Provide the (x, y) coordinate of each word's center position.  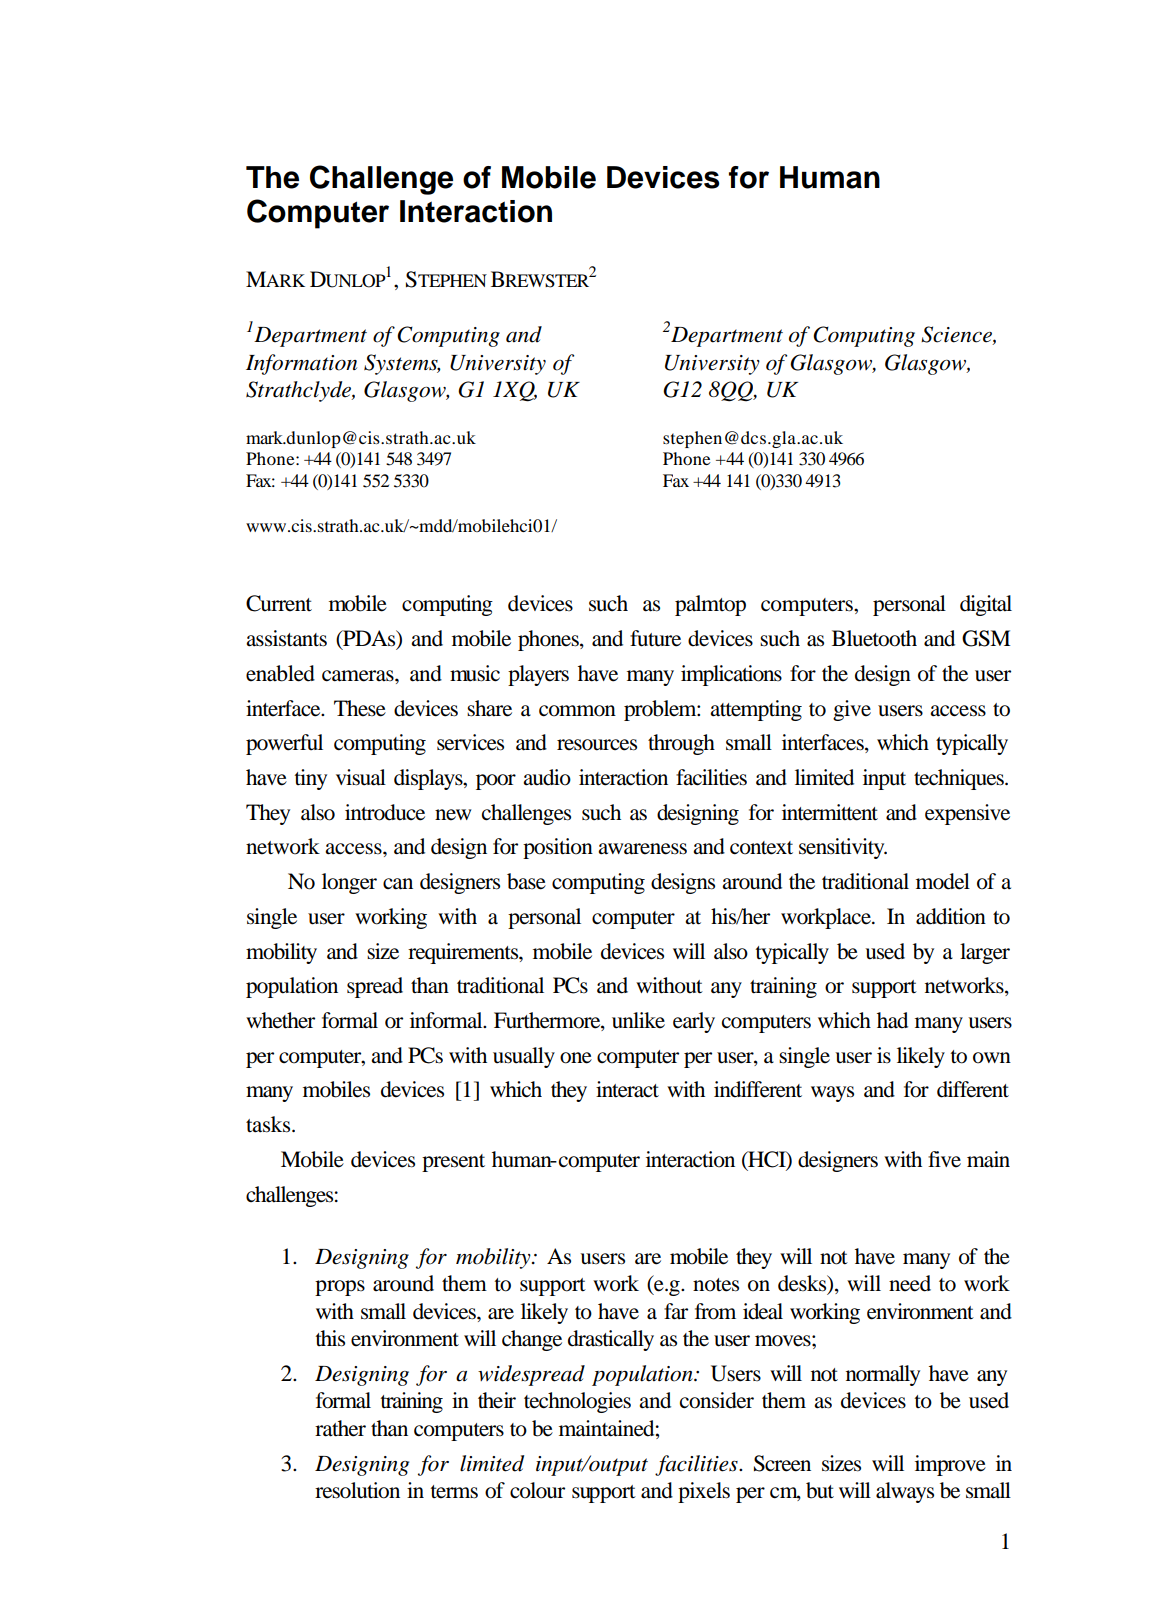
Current (279, 603)
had (892, 1020)
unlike (638, 1020)
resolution (357, 1490)
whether (280, 1020)
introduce (385, 812)
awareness (642, 849)
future (655, 638)
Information (301, 364)
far (676, 1311)
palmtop (710, 605)
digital (986, 605)
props (340, 1288)
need (910, 1283)
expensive (967, 814)
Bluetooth (874, 638)
